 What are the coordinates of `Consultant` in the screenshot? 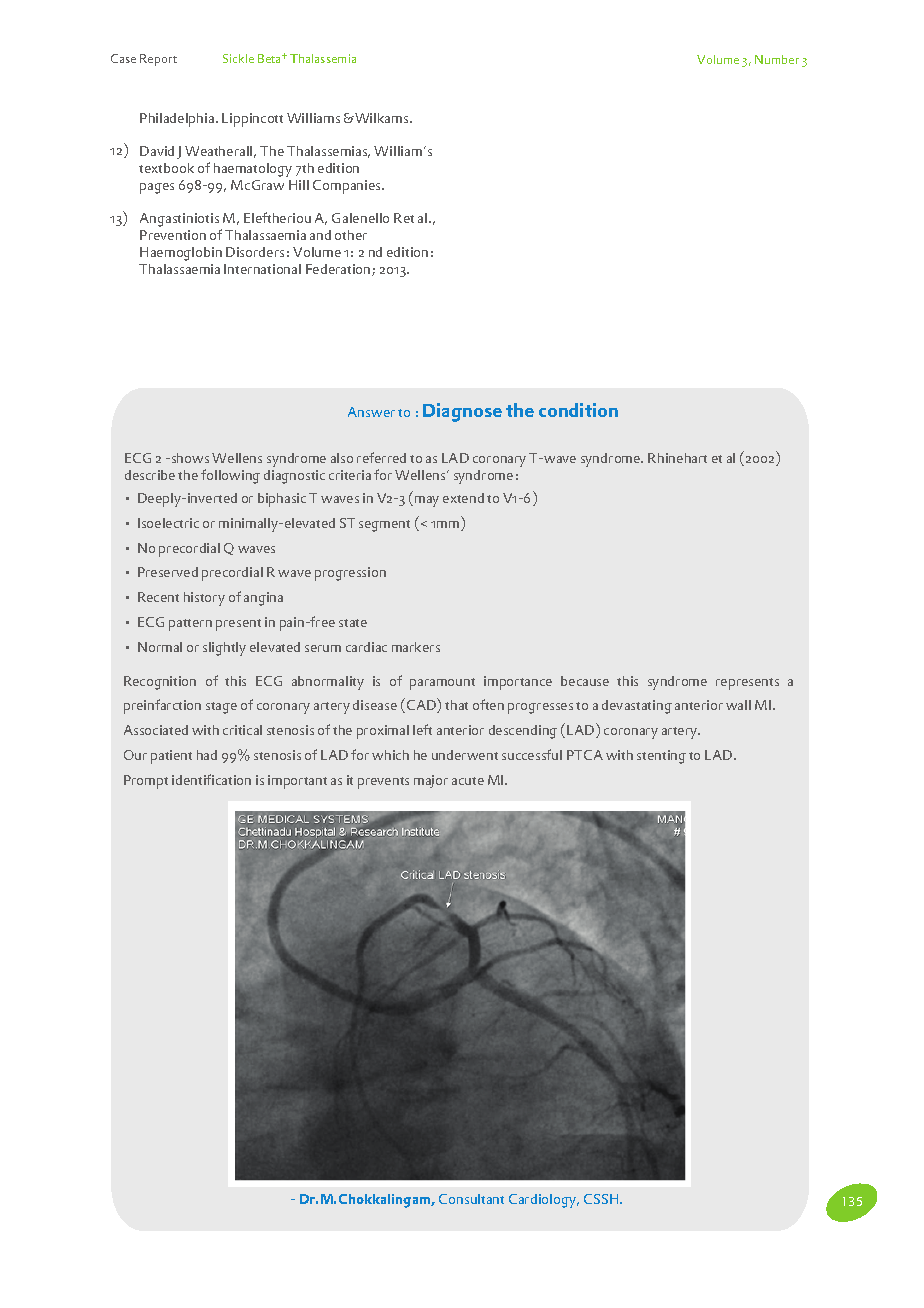 It's located at (471, 1199).
